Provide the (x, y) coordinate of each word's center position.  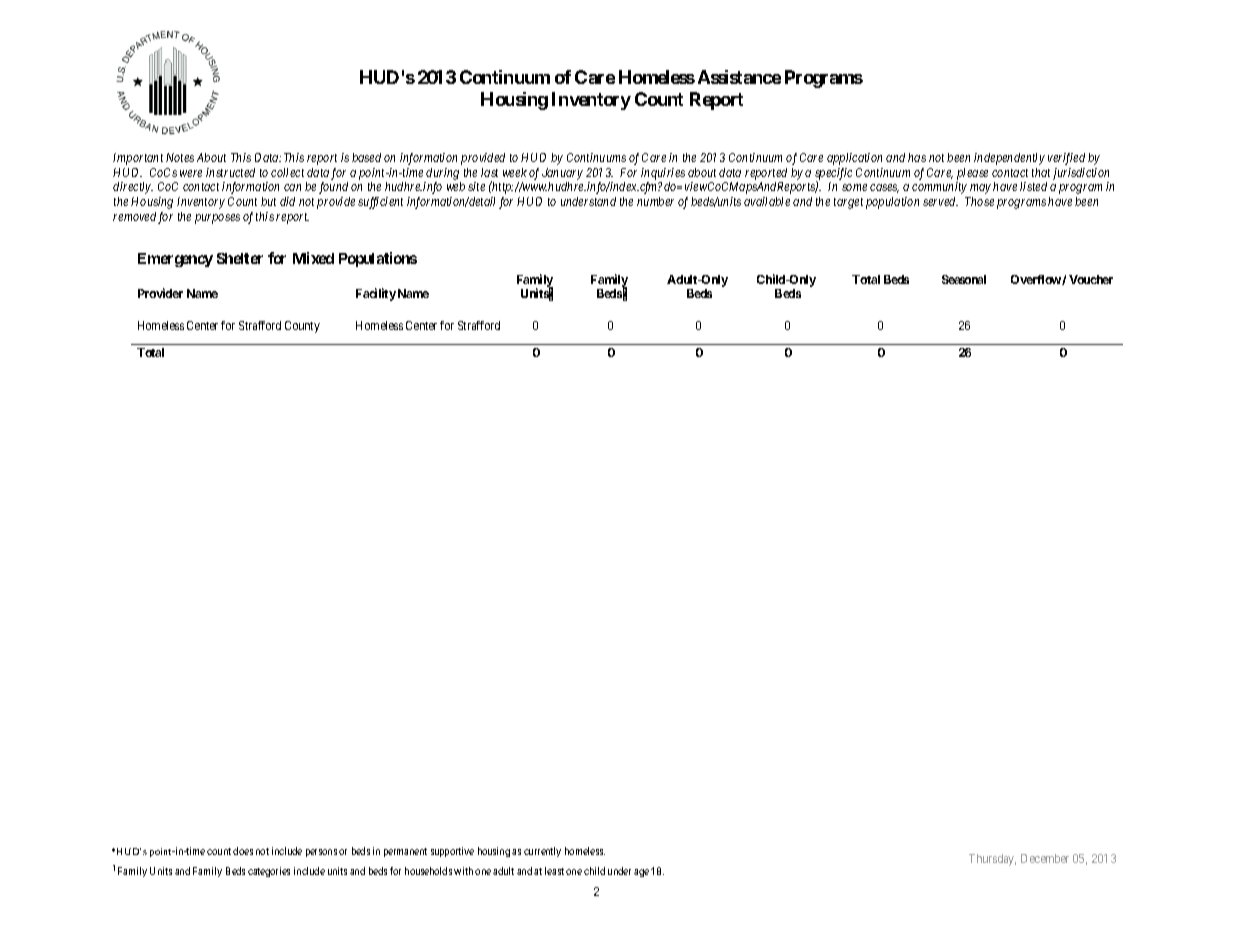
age (641, 873)
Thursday (992, 860)
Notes (180, 157)
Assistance (739, 77)
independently (1009, 159)
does (243, 851)
